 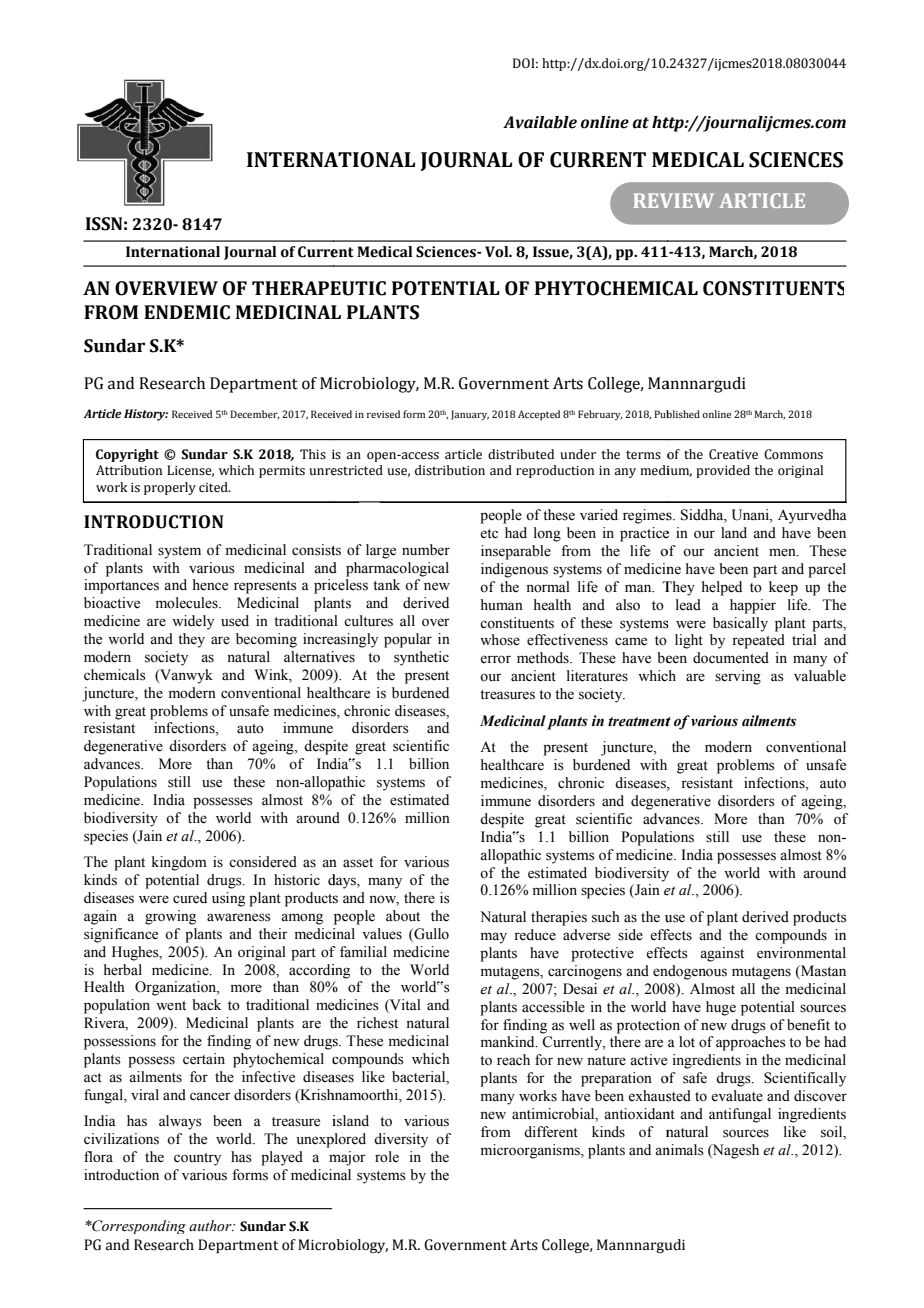 I want to click on author, so click(x=211, y=1226).
